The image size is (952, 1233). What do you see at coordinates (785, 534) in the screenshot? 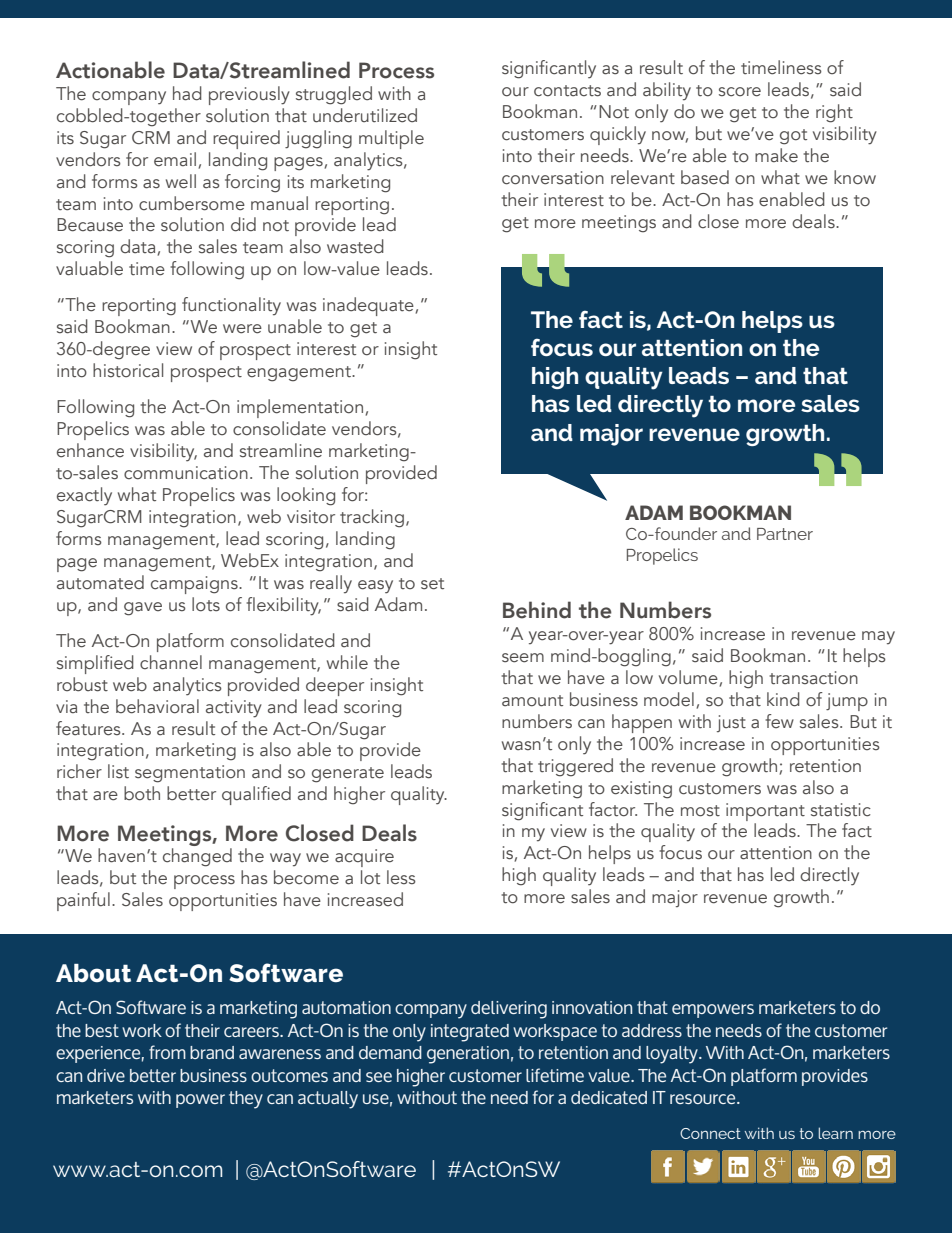
I see `Partner` at bounding box center [785, 534].
